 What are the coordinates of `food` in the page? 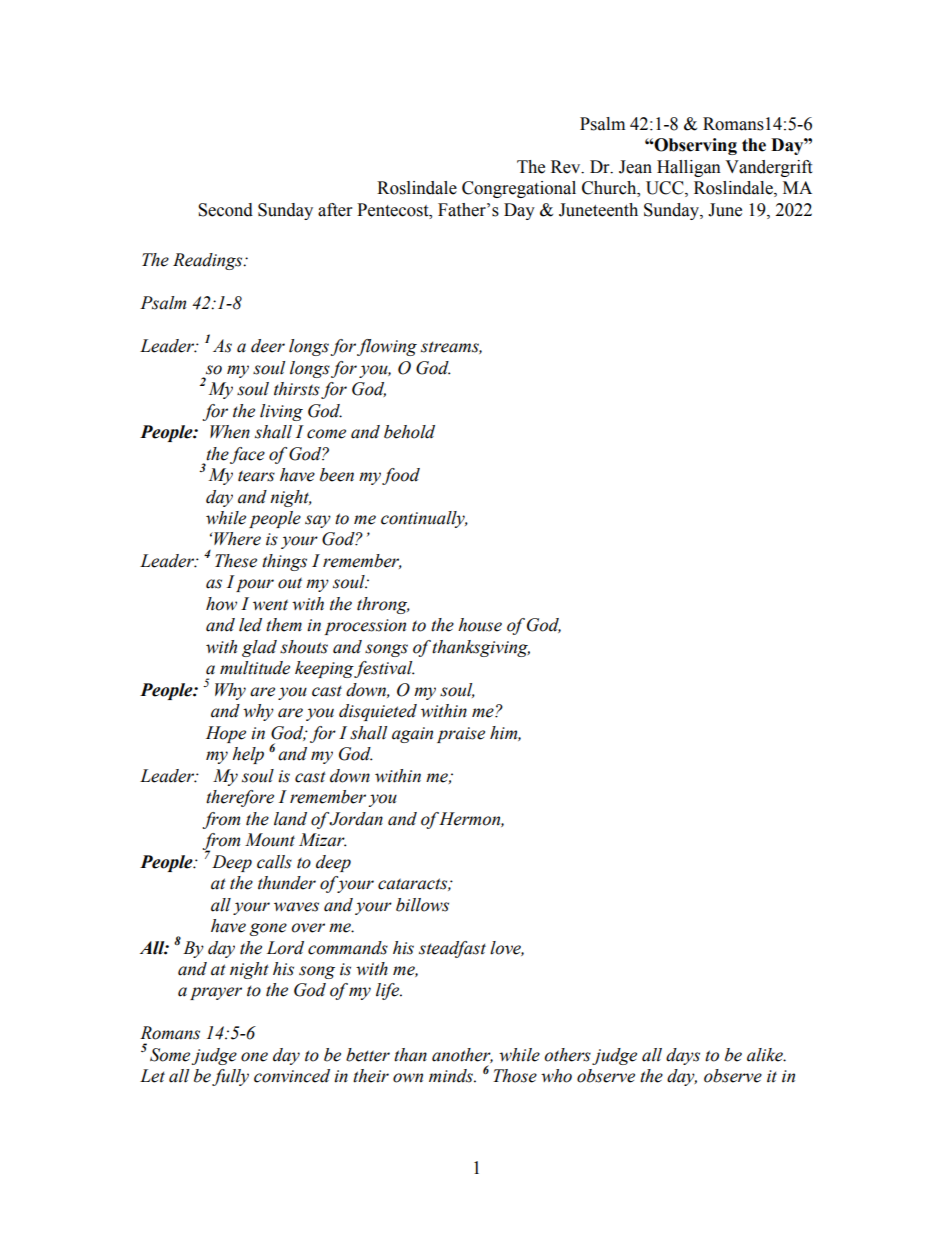 It's located at (401, 476).
